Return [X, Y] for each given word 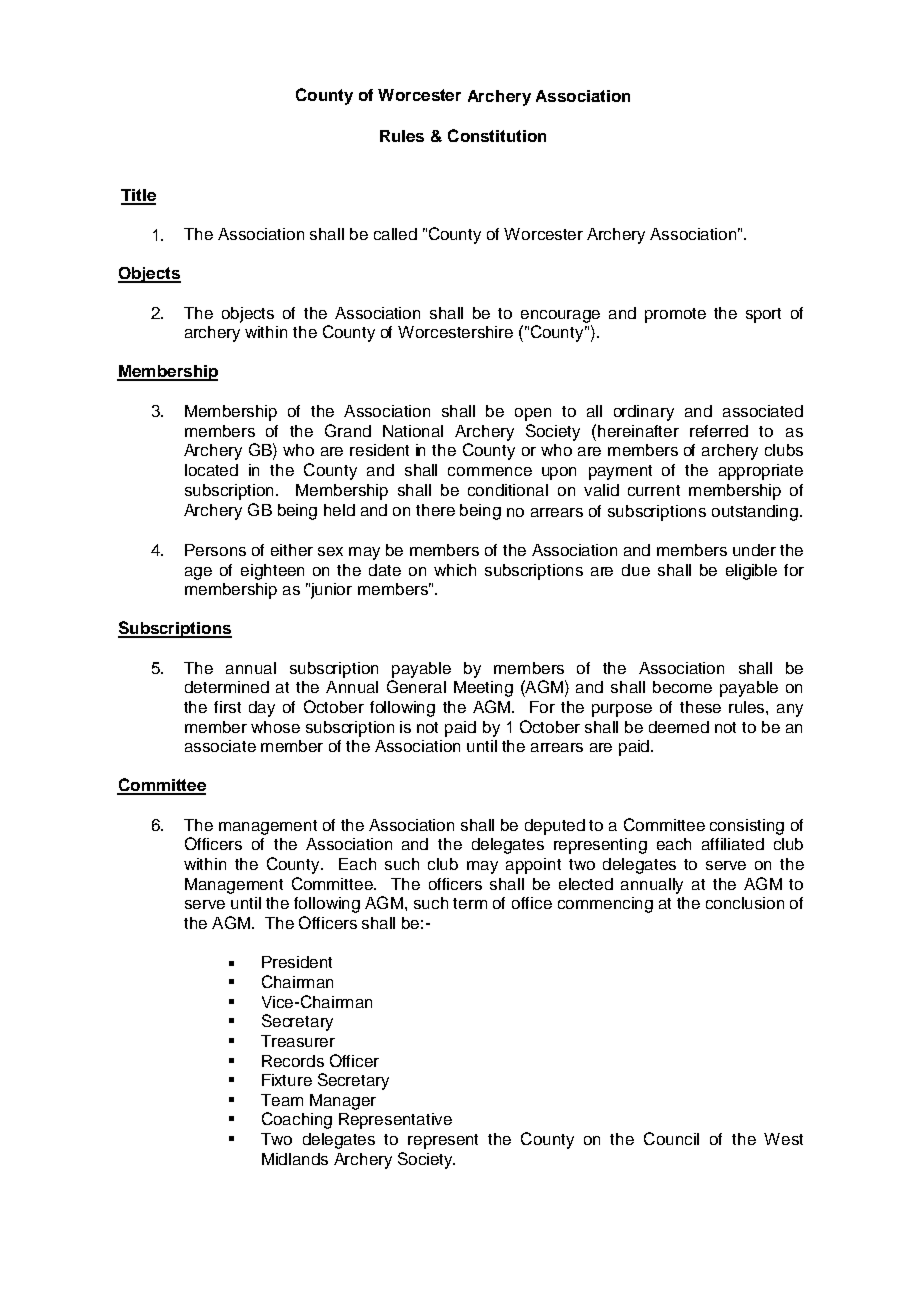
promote [675, 315]
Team [282, 1100]
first [227, 707]
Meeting [483, 689]
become [682, 687]
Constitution [497, 135]
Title [138, 196]
